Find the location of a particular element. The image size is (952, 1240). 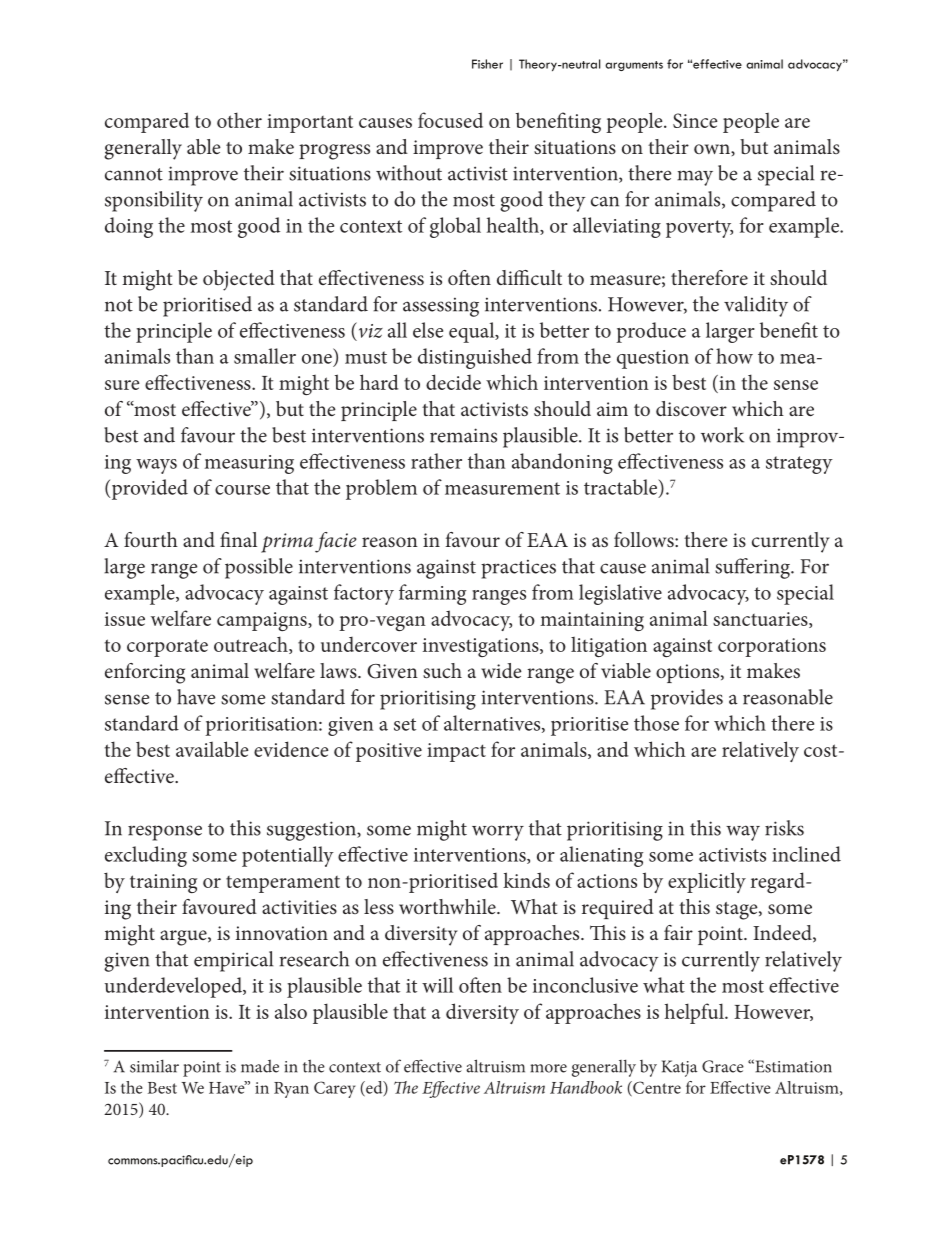

impact is located at coordinates (456, 752).
